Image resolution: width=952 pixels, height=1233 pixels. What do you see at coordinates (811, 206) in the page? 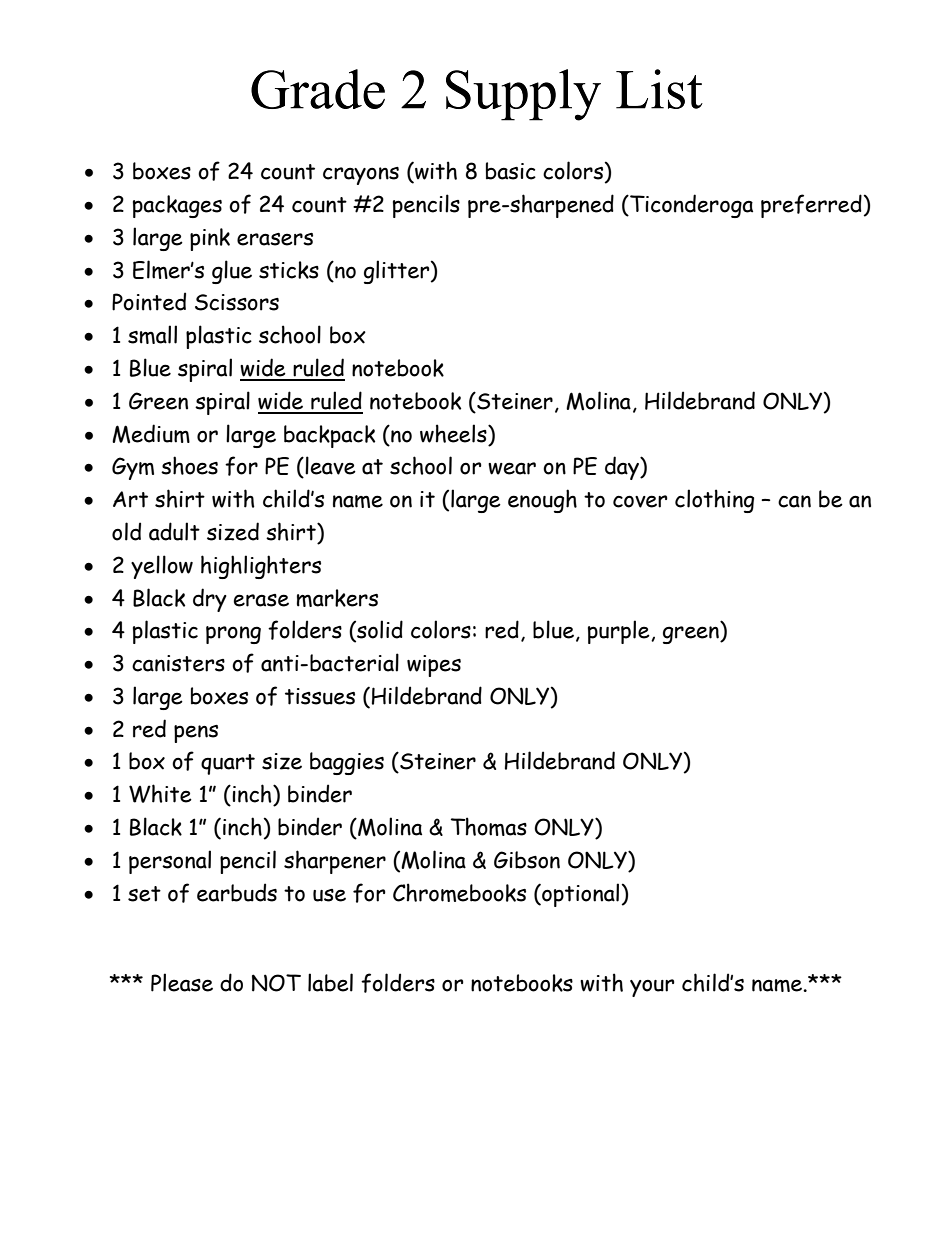
I see `preferred` at bounding box center [811, 206].
